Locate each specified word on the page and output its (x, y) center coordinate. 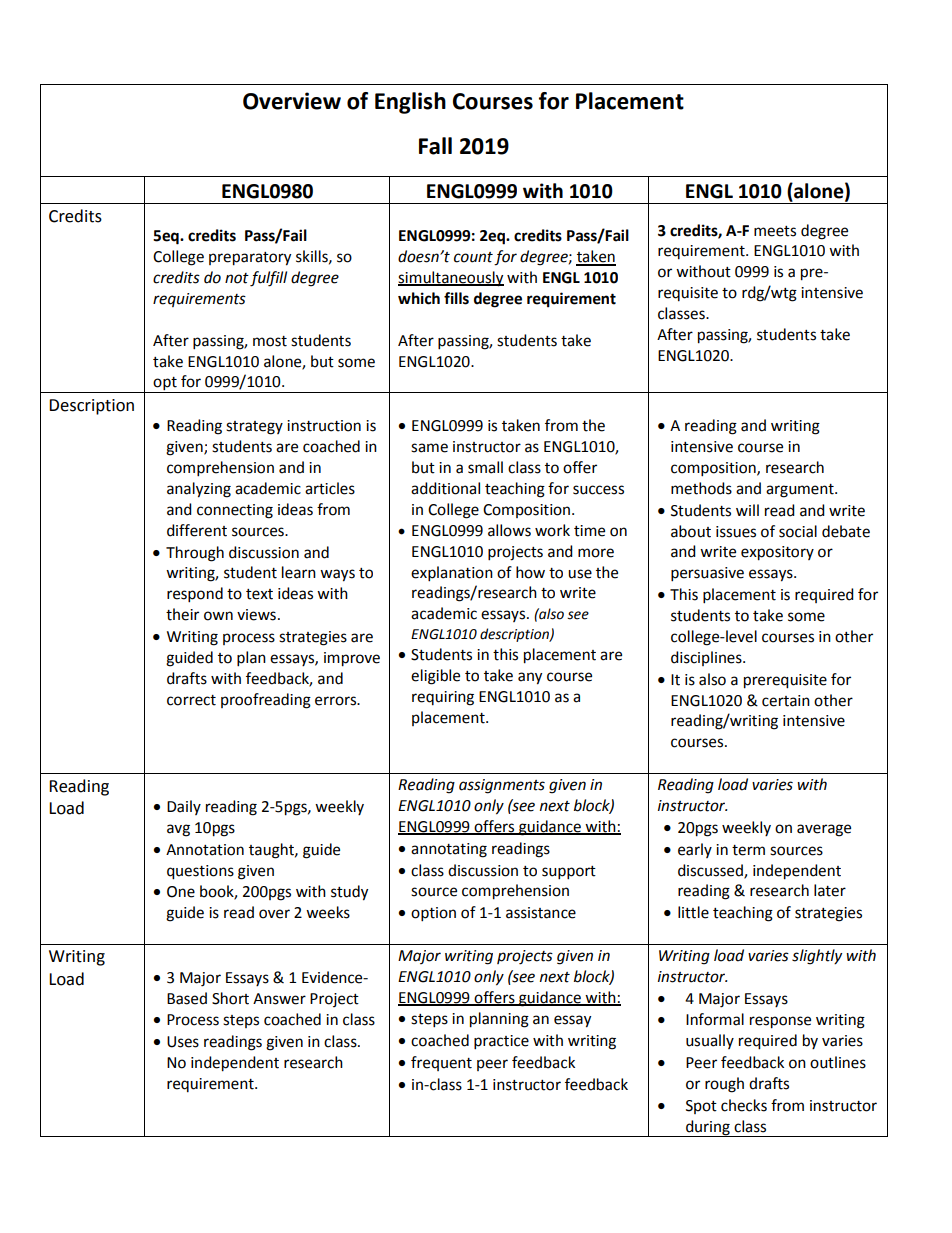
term (748, 850)
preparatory (250, 259)
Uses (183, 1042)
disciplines (707, 658)
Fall (435, 146)
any (530, 678)
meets (775, 231)
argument (801, 491)
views (256, 615)
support (569, 873)
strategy (254, 428)
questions (200, 872)
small (485, 467)
